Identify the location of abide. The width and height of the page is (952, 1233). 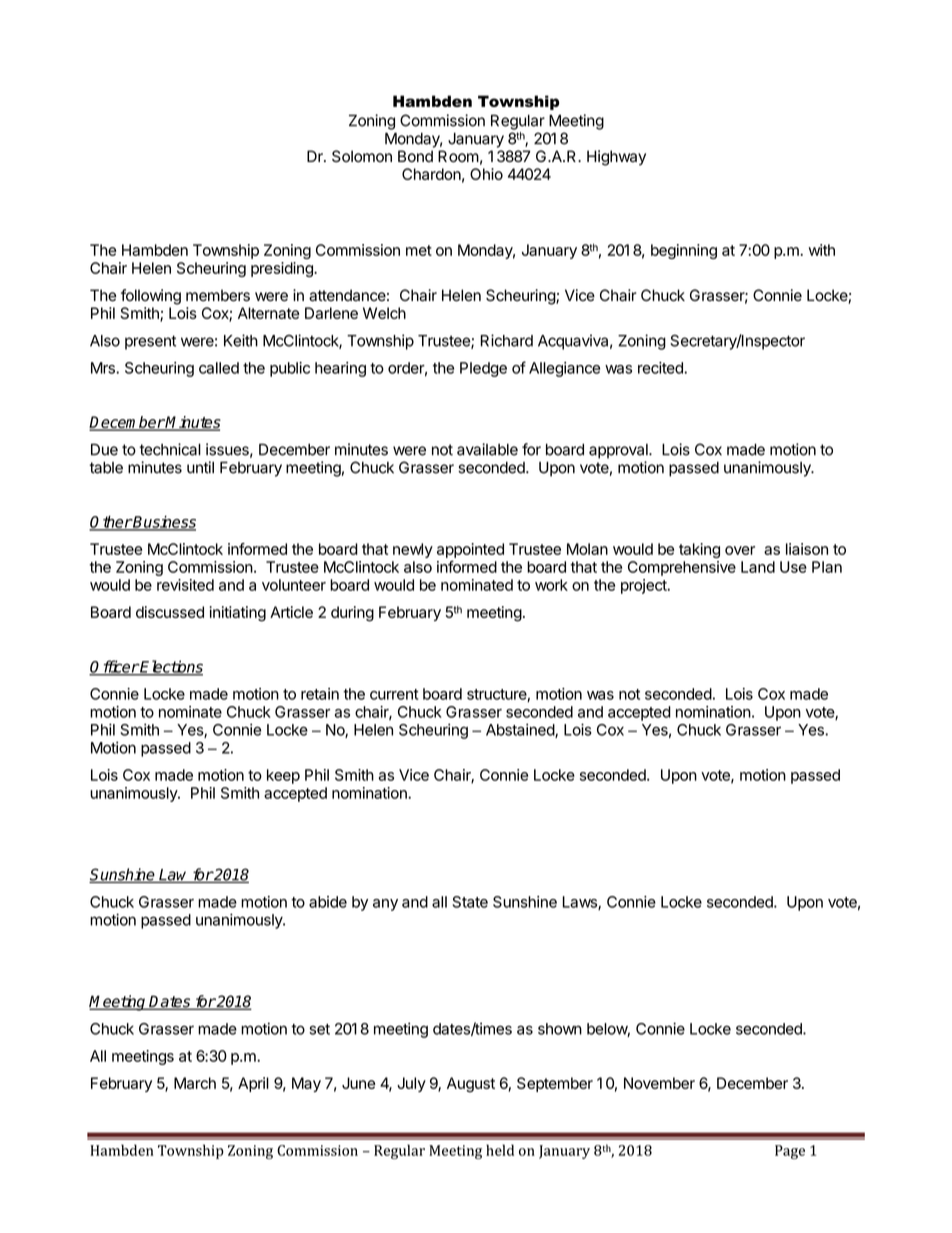
(328, 902).
